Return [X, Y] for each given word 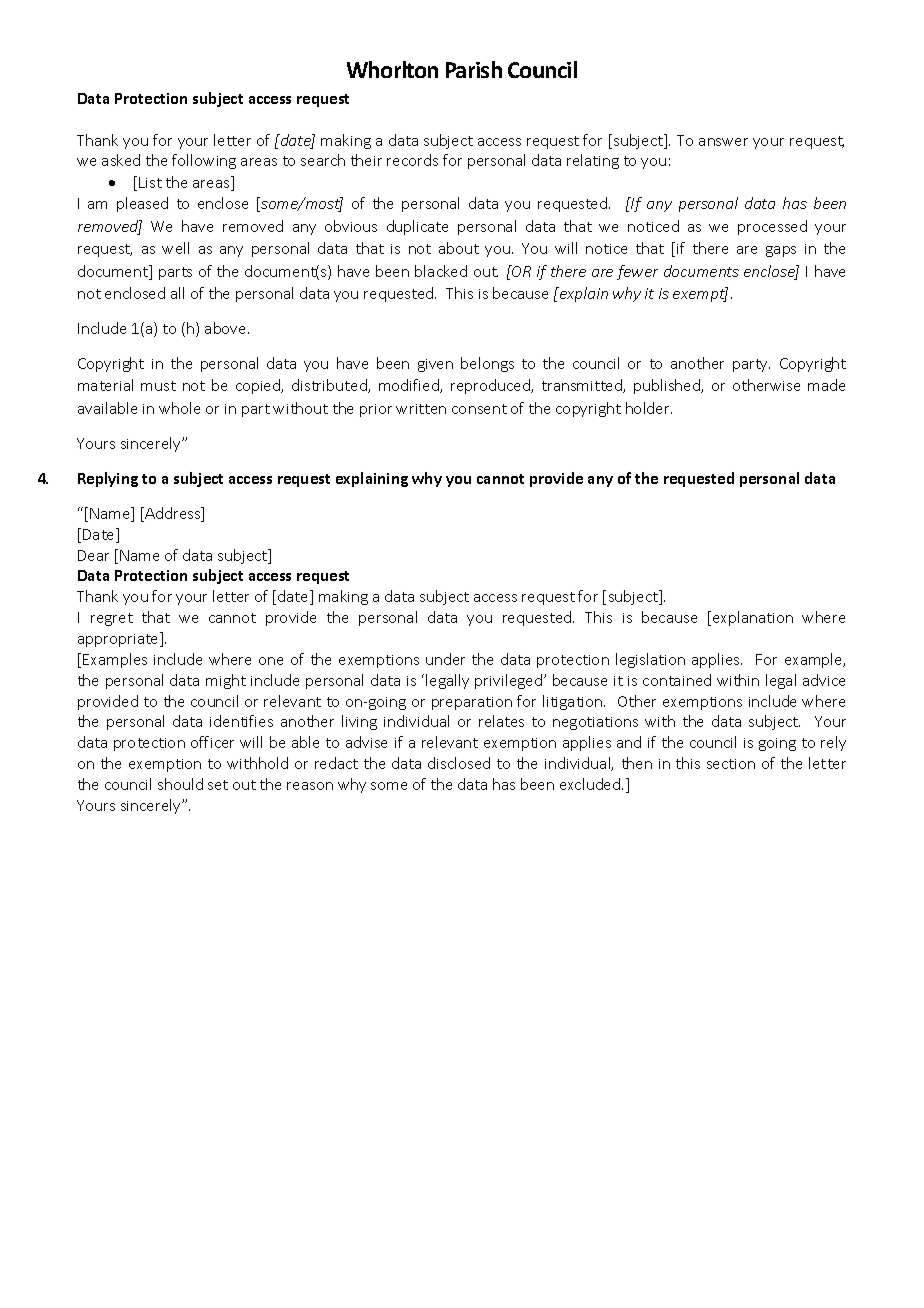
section [731, 764]
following [204, 161]
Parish [474, 69]
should [180, 784]
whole [179, 408]
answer [723, 142]
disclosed [459, 763]
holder [649, 408]
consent [479, 409]
